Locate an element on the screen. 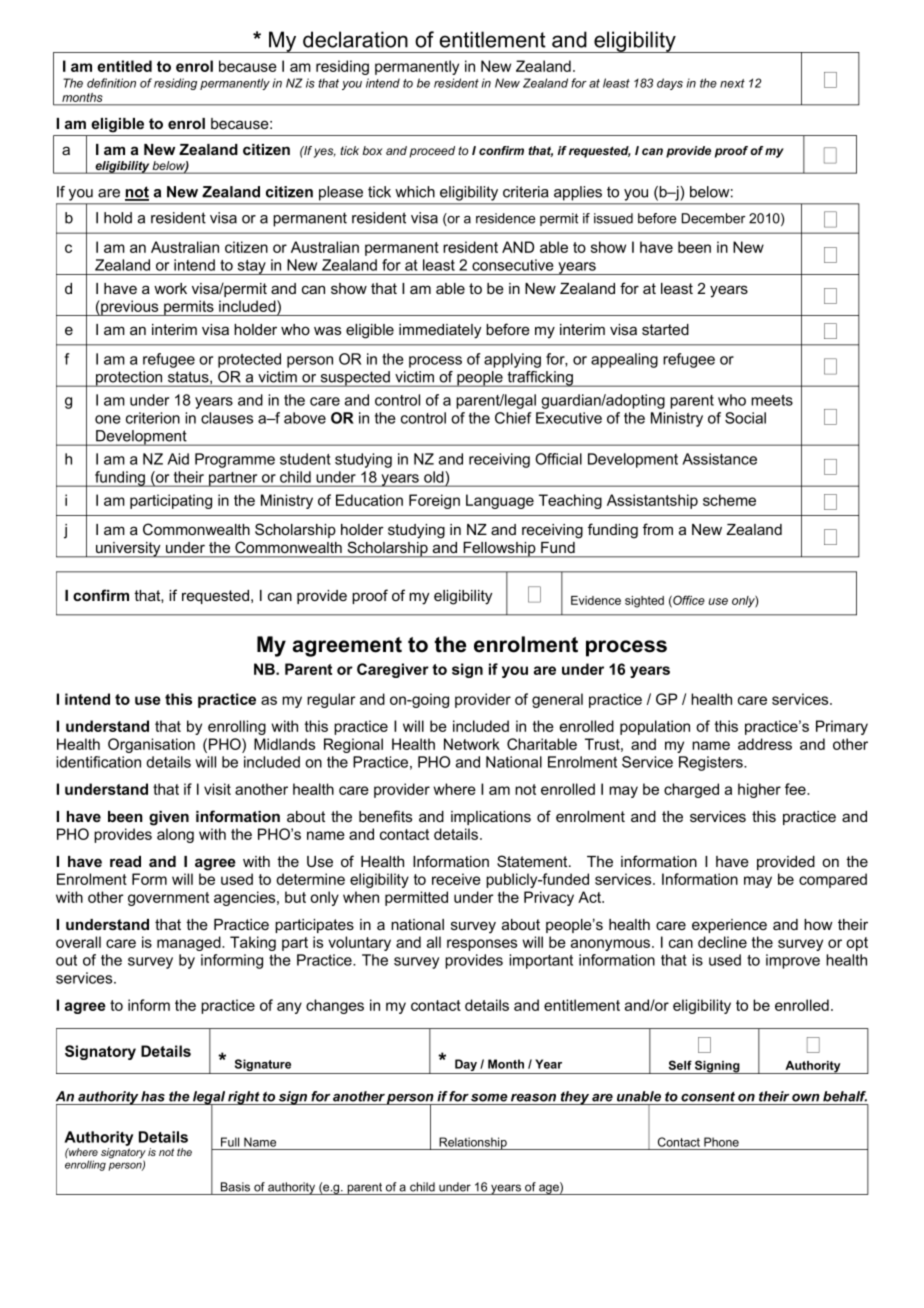 This screenshot has height=1308, width=924. proceed is located at coordinates (432, 152).
